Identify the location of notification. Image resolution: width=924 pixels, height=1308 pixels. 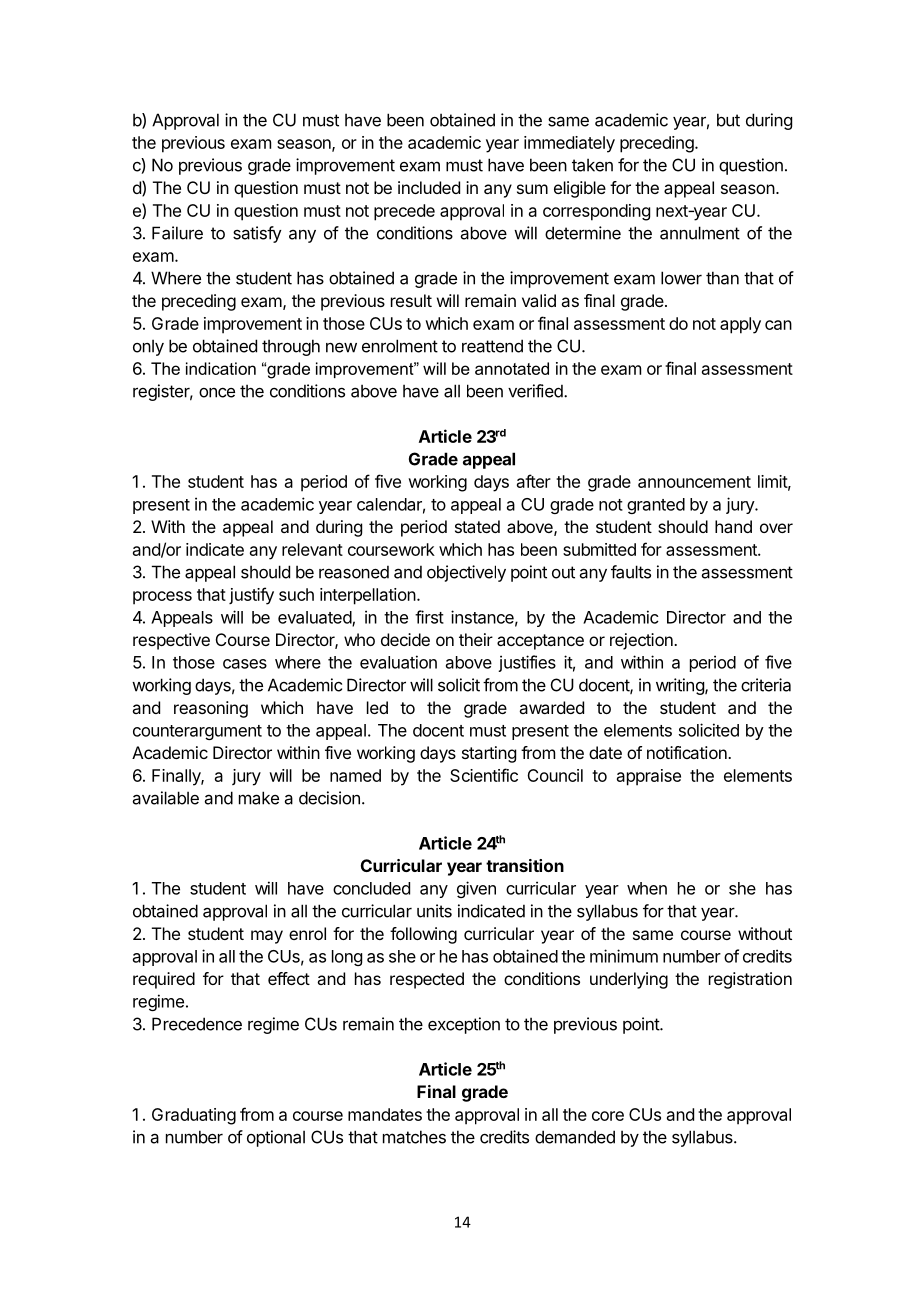
(688, 752).
